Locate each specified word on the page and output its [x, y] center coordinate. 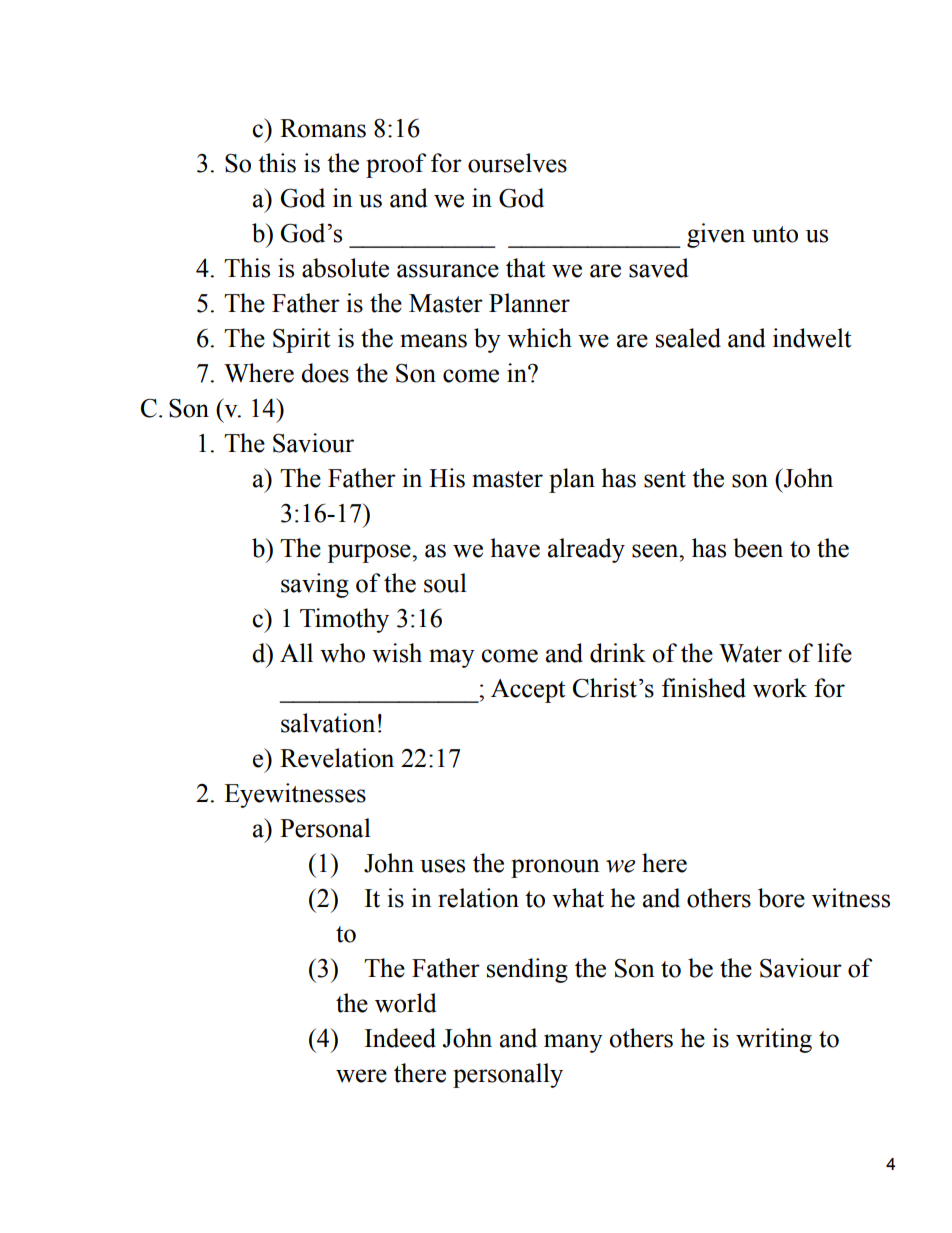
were [361, 1076]
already [586, 550]
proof [396, 165]
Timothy [344, 620]
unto [775, 234]
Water [750, 653]
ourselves [517, 163]
